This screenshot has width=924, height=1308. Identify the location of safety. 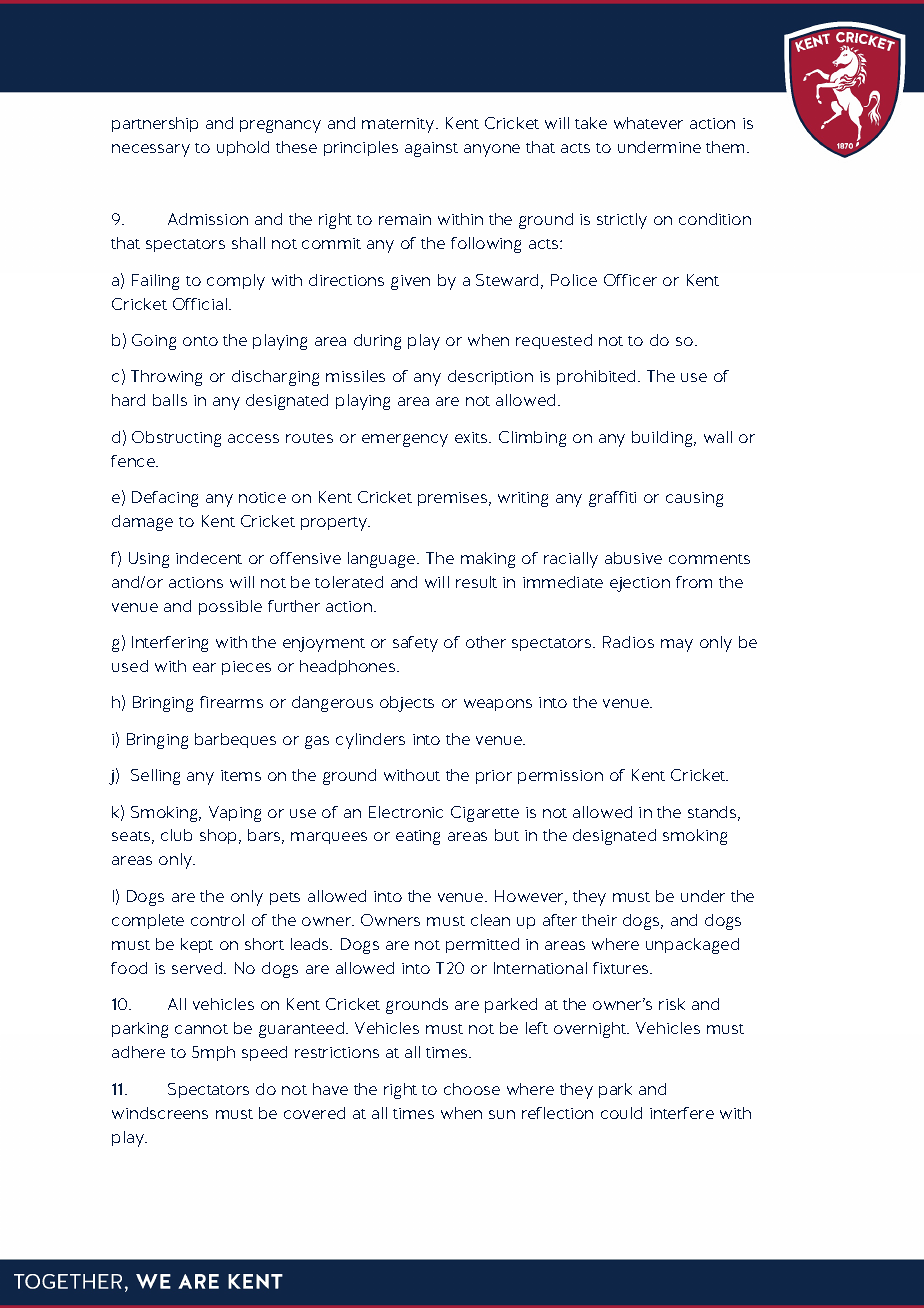
(415, 644).
